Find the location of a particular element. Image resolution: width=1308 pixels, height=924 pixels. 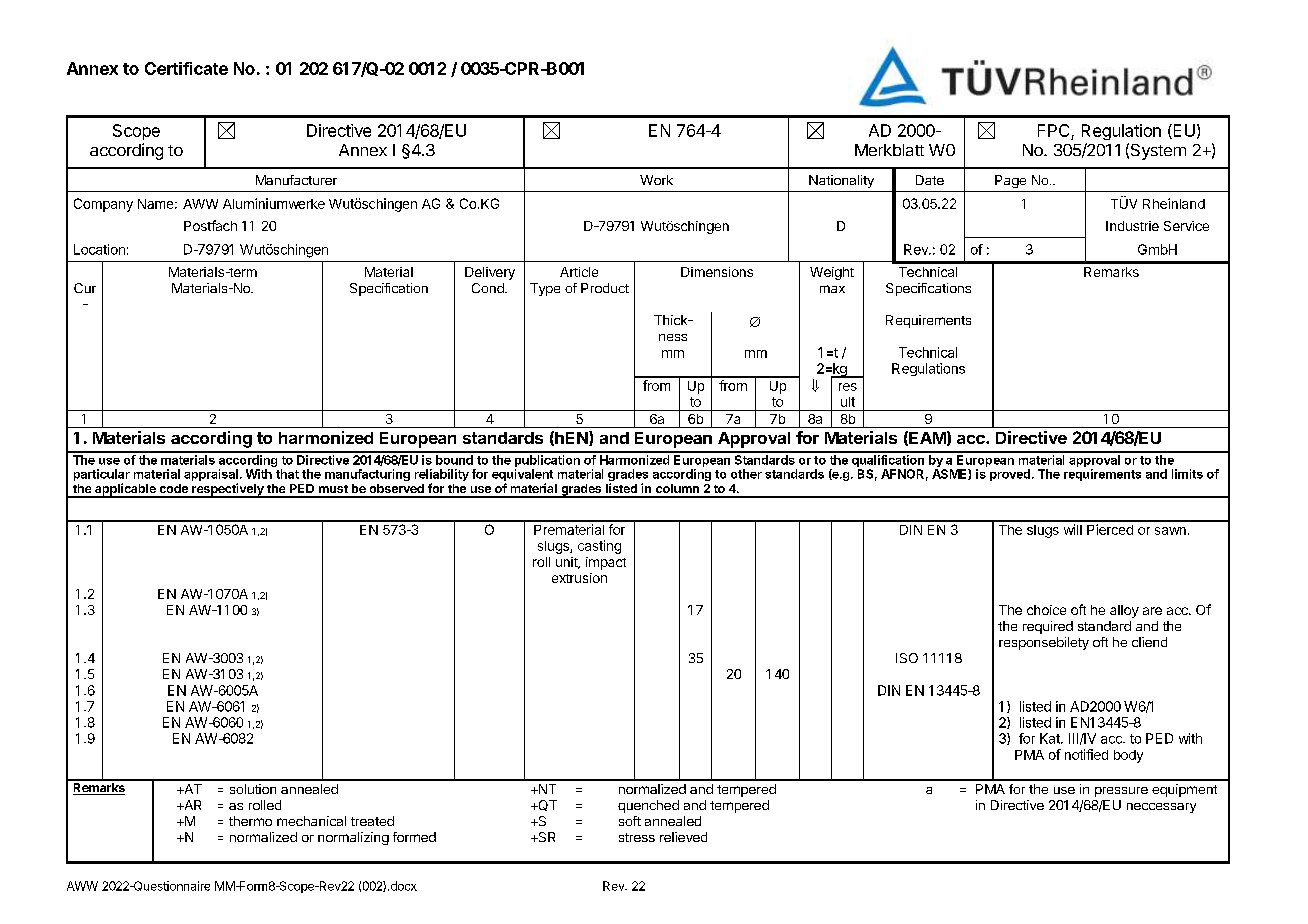

Product is located at coordinates (605, 288).
